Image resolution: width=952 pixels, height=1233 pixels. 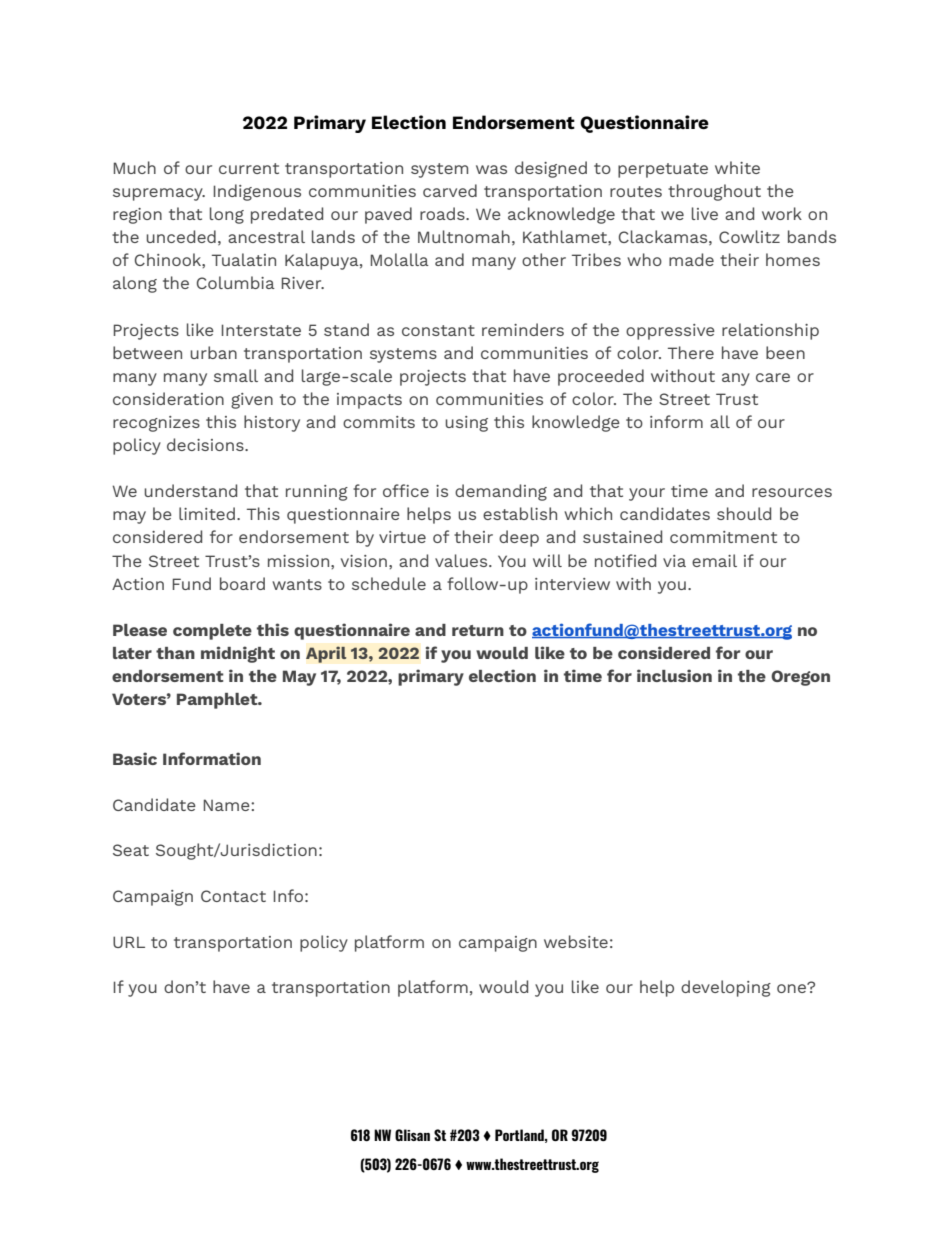 I want to click on using, so click(x=466, y=424).
